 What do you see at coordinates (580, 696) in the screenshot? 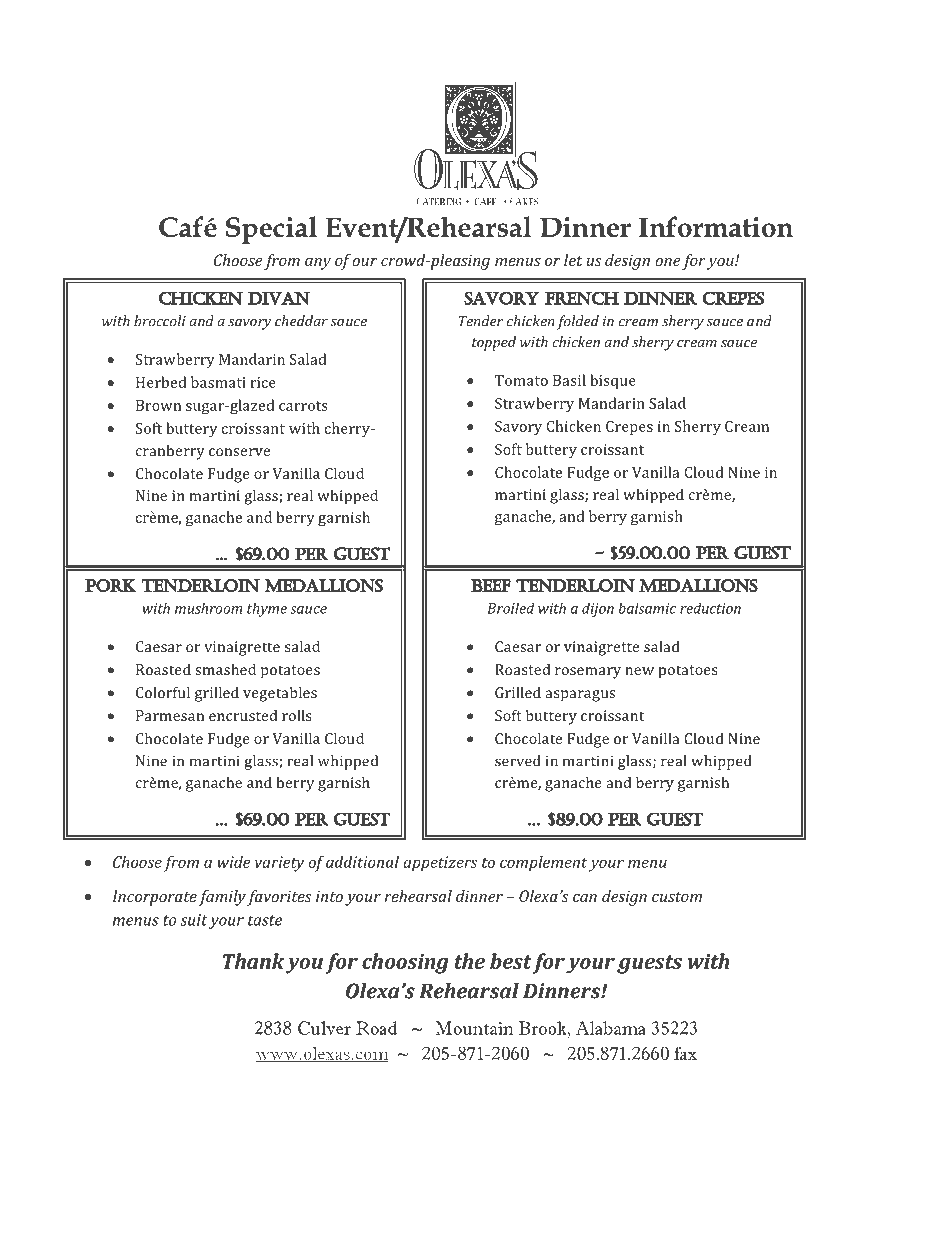
I see `asparagus` at bounding box center [580, 696].
